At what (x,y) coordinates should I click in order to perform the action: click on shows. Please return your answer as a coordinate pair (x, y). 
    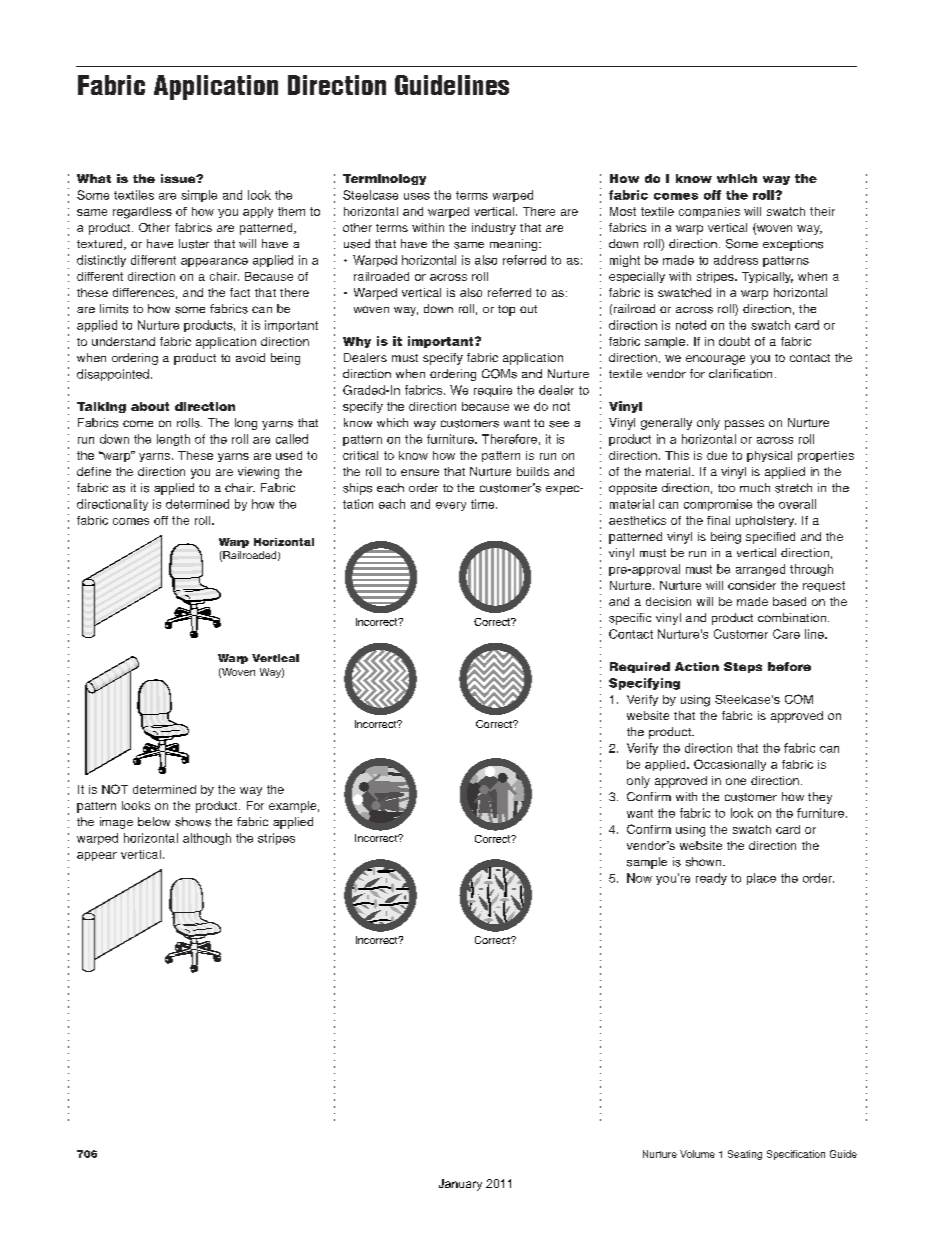
    Looking at the image, I should click on (193, 822).
